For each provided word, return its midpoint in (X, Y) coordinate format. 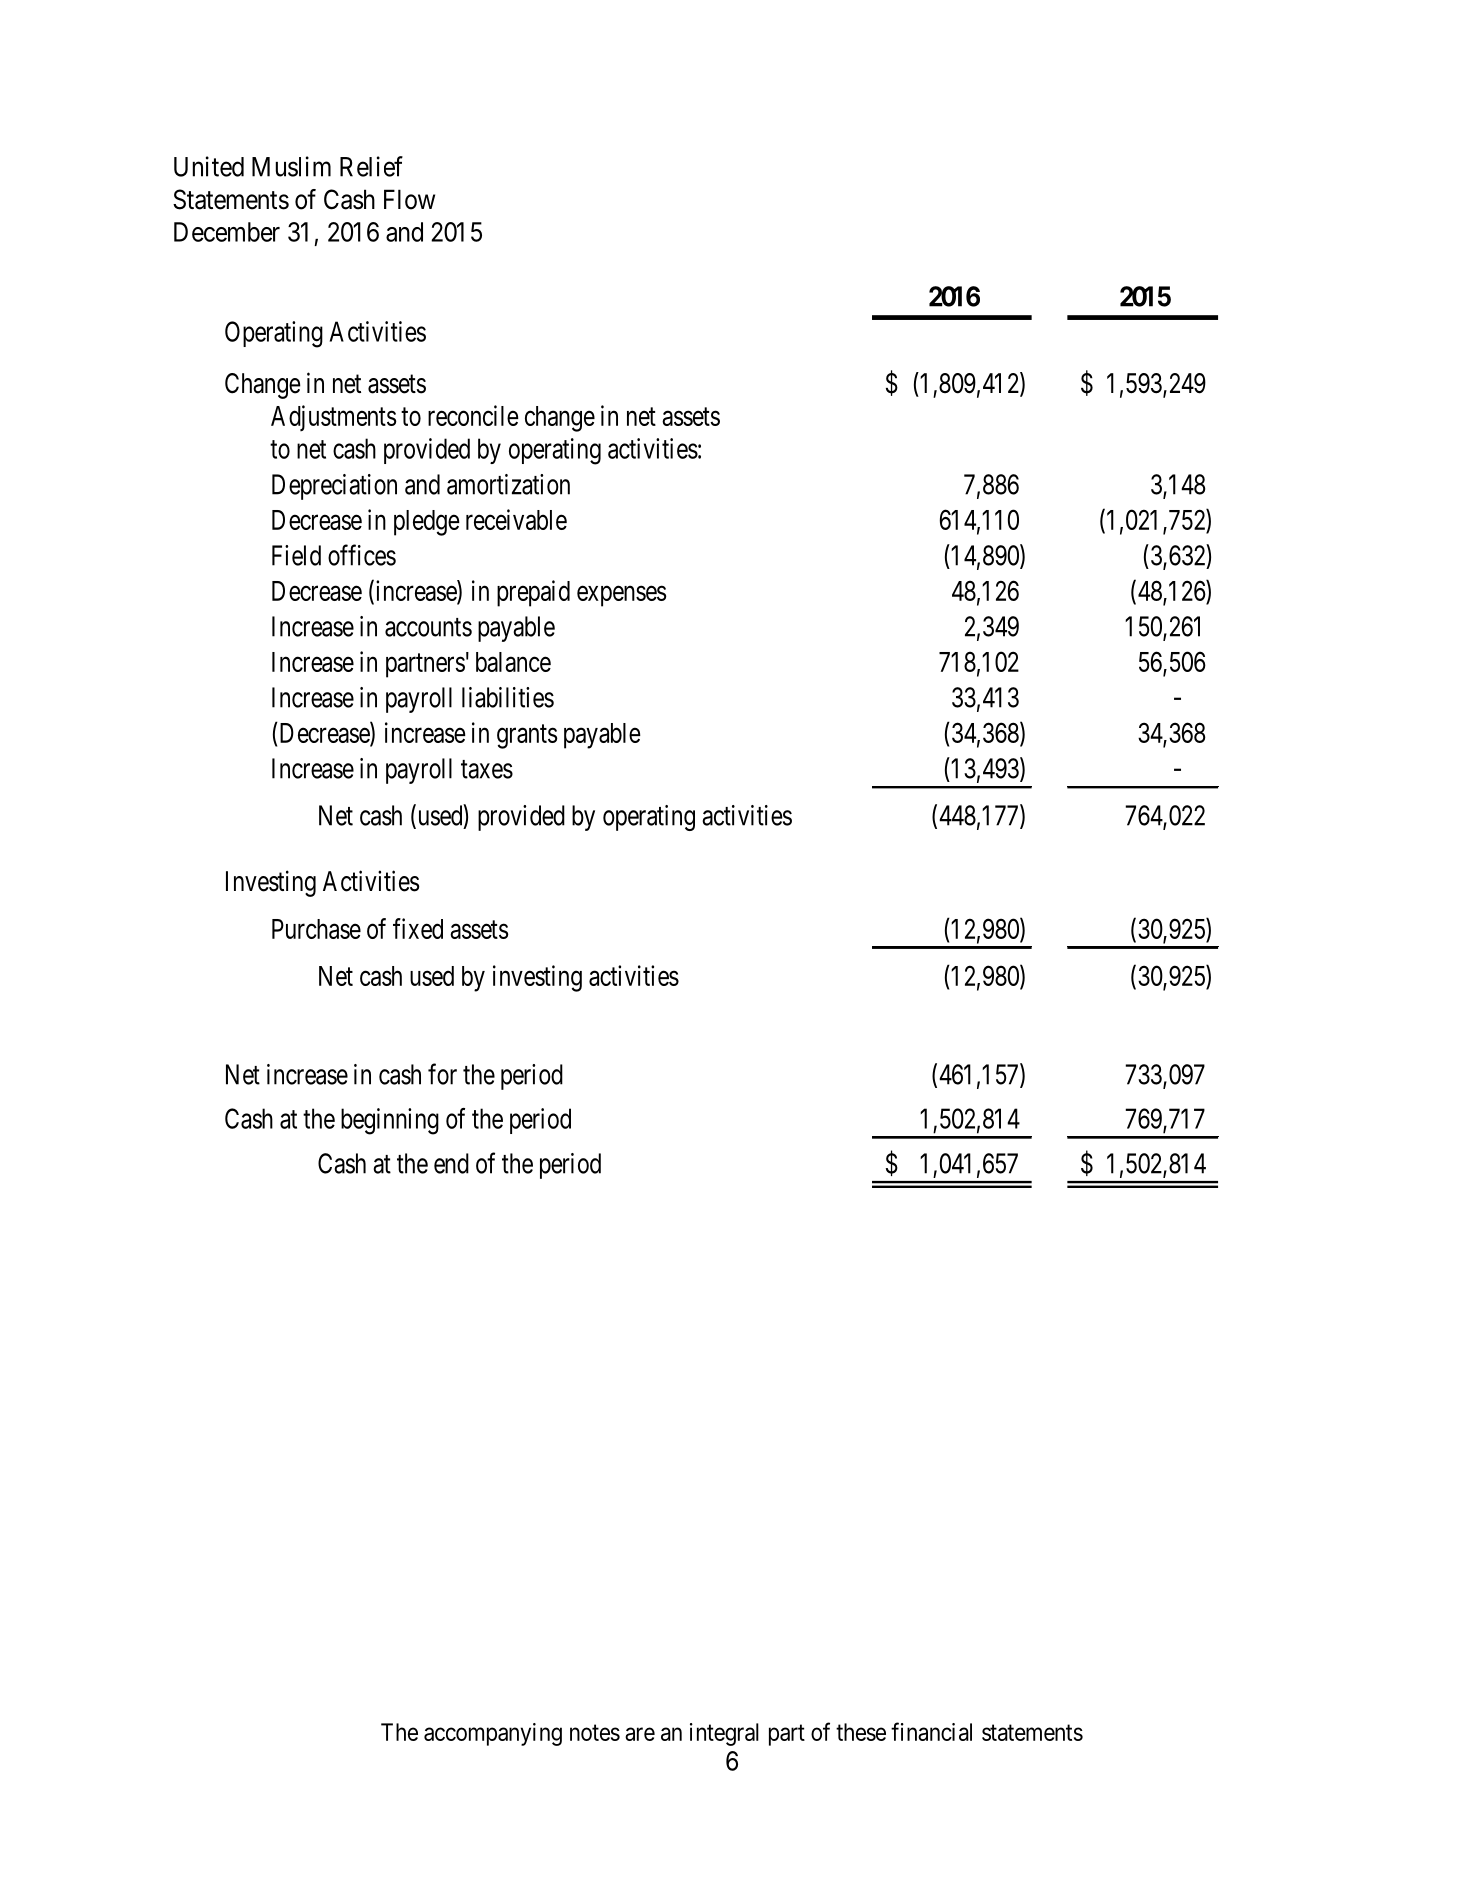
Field (296, 555)
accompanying (493, 1734)
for (442, 1074)
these (861, 1732)
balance (513, 662)
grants (527, 737)
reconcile (473, 415)
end (451, 1163)
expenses (622, 596)
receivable (516, 519)
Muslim (291, 166)
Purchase (316, 929)
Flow (409, 199)
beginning (390, 1121)
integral (724, 1734)
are (640, 1734)
